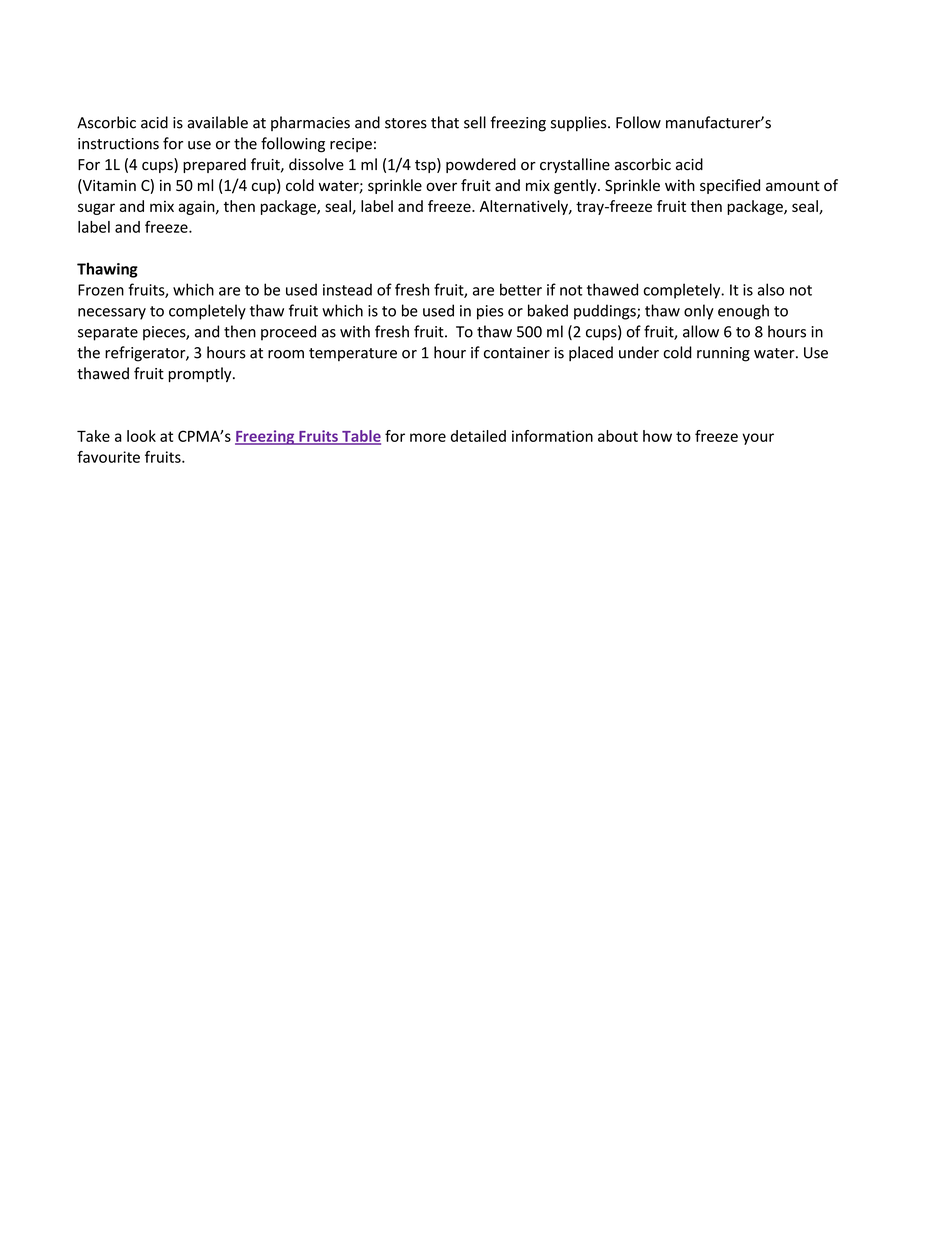 The image size is (952, 1233). Describe the element at coordinates (445, 122) in the screenshot. I see `that` at that location.
